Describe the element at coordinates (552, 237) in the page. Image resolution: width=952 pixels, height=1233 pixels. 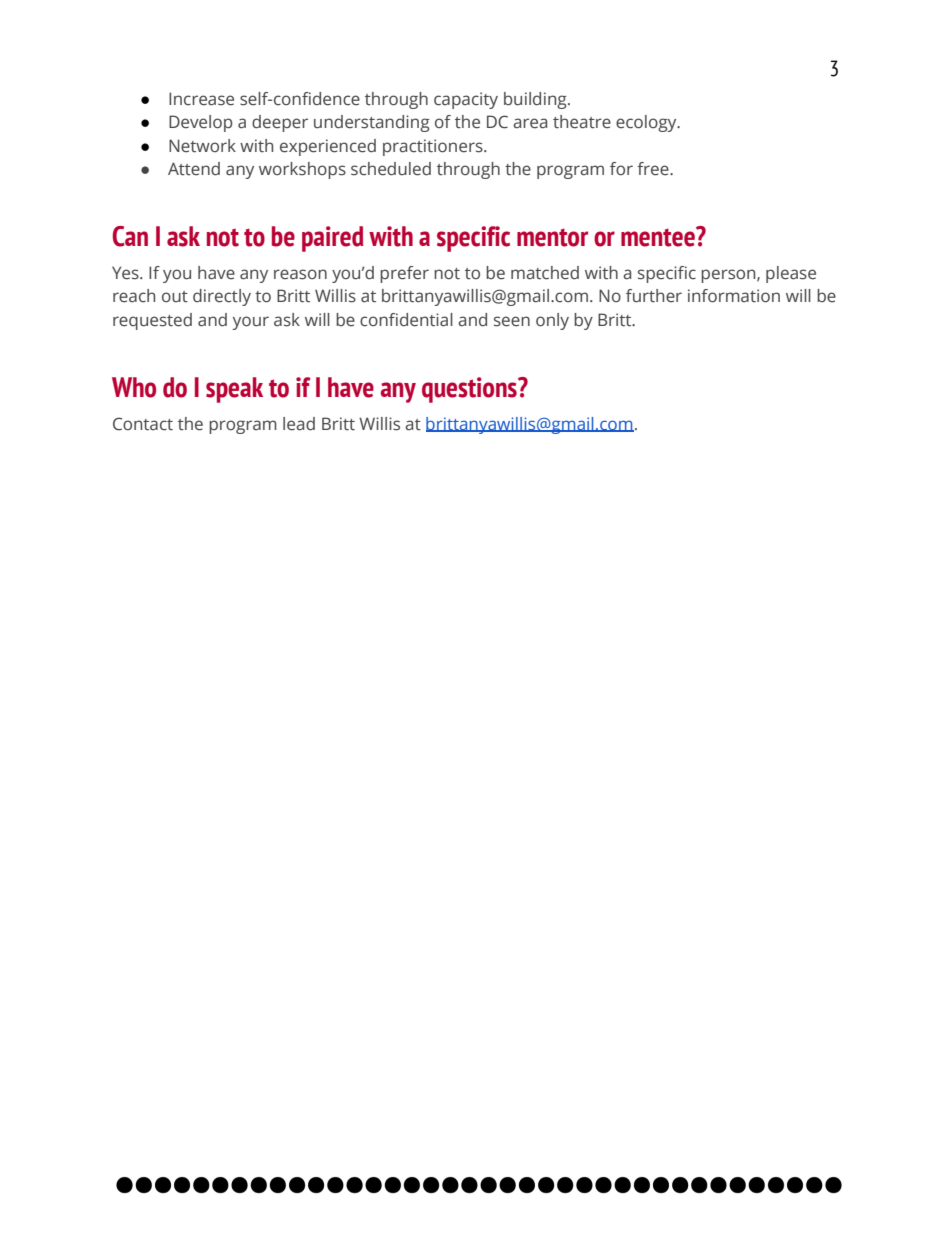
I see `mentor` at that location.
